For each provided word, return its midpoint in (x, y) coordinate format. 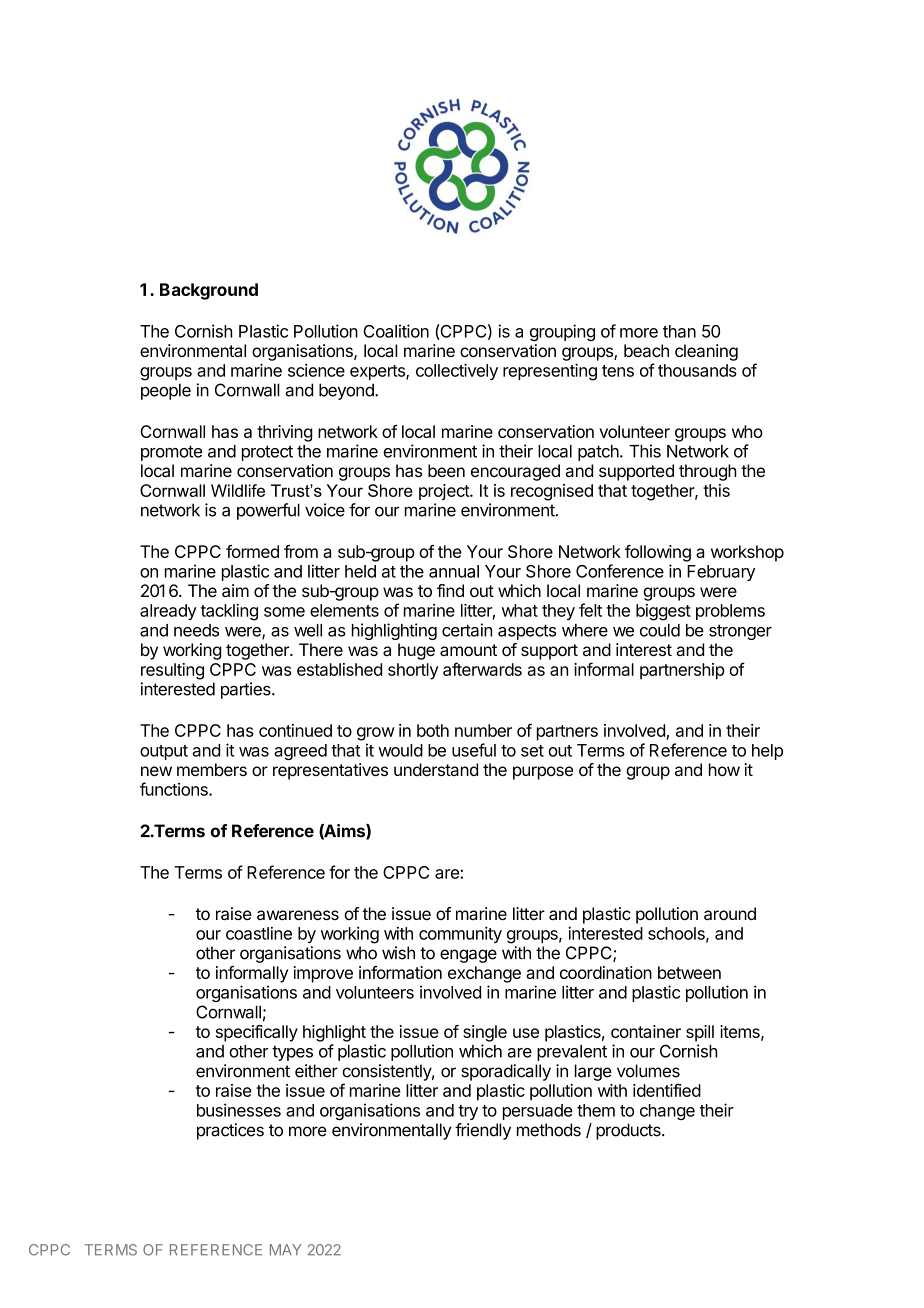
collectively (457, 371)
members (212, 769)
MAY (286, 1249)
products (629, 1131)
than (679, 331)
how (724, 769)
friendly (483, 1131)
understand (436, 769)
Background (209, 291)
